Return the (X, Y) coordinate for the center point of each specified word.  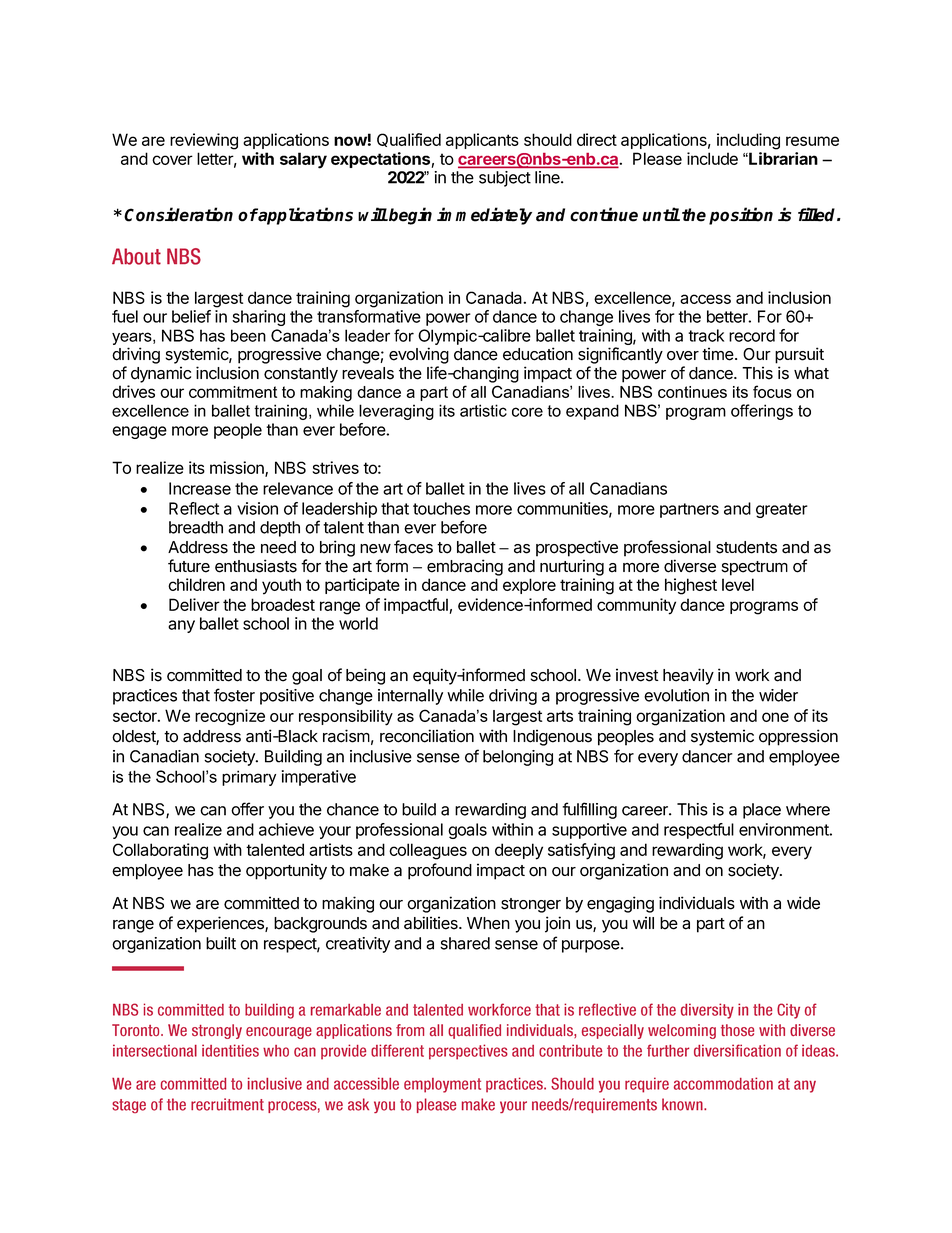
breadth (196, 527)
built (221, 943)
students (746, 547)
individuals (697, 903)
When (488, 923)
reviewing (204, 141)
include (712, 158)
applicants (482, 141)
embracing (465, 567)
